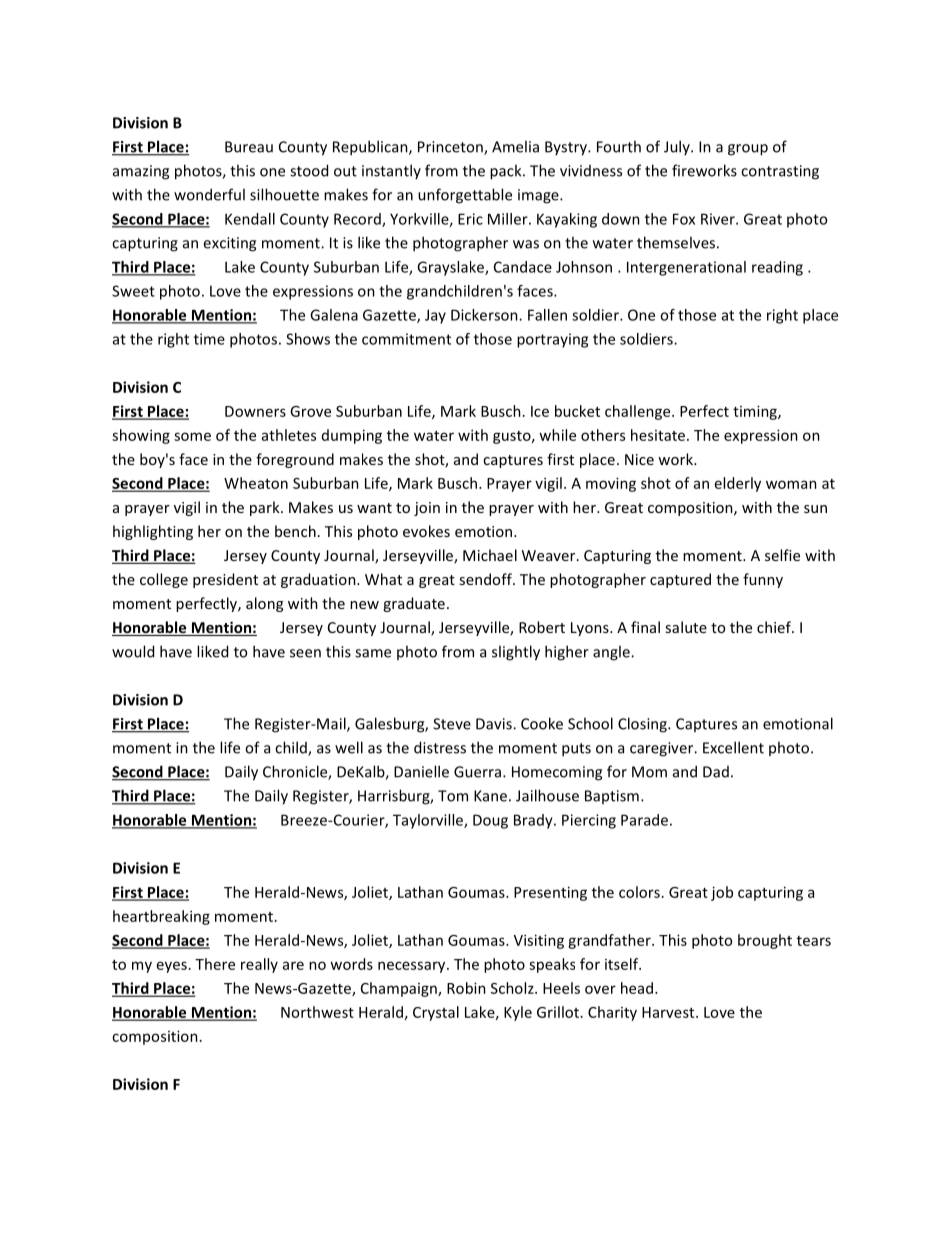  I want to click on reading, so click(777, 268).
